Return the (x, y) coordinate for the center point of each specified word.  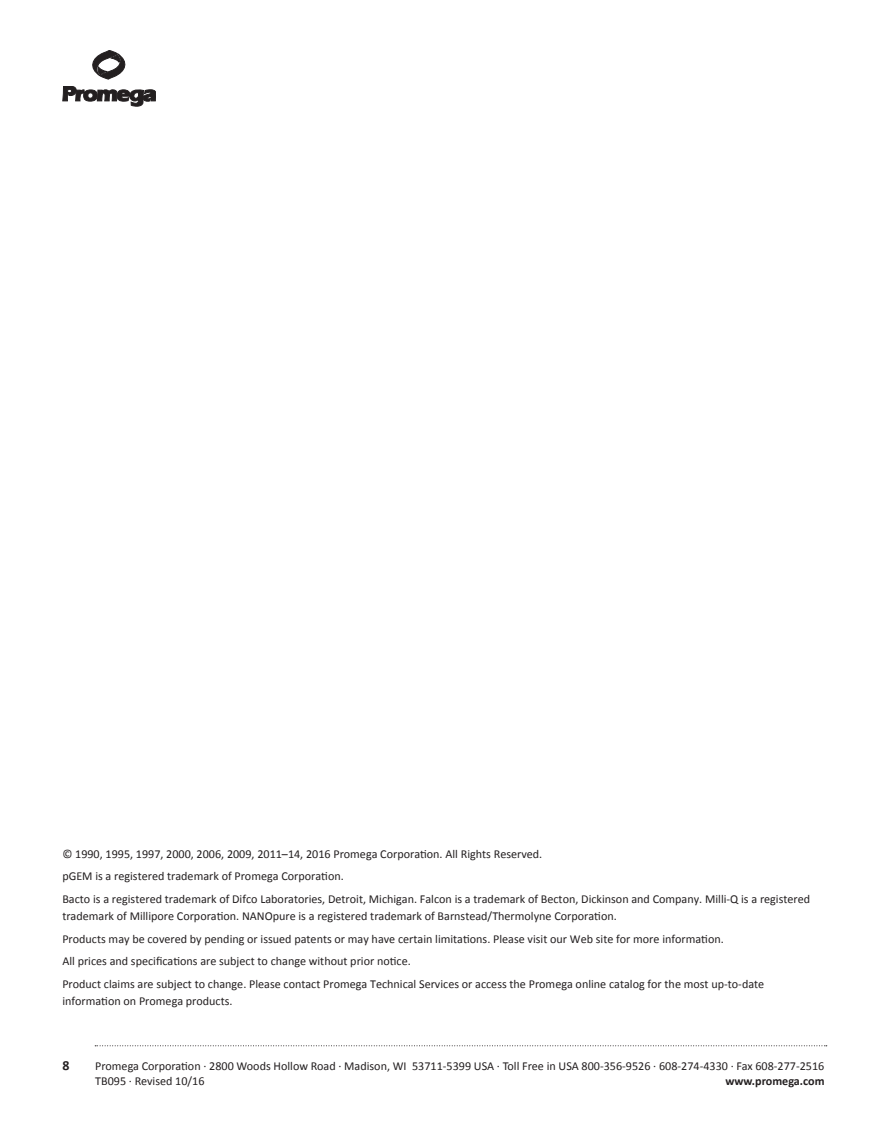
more (646, 940)
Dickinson (605, 899)
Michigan (392, 900)
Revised (153, 1081)
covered (167, 939)
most (696, 984)
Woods (254, 1066)
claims (119, 984)
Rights (476, 855)
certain (415, 939)
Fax (745, 1066)
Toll (511, 1066)
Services (439, 984)
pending (224, 940)
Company (677, 900)
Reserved (517, 854)
